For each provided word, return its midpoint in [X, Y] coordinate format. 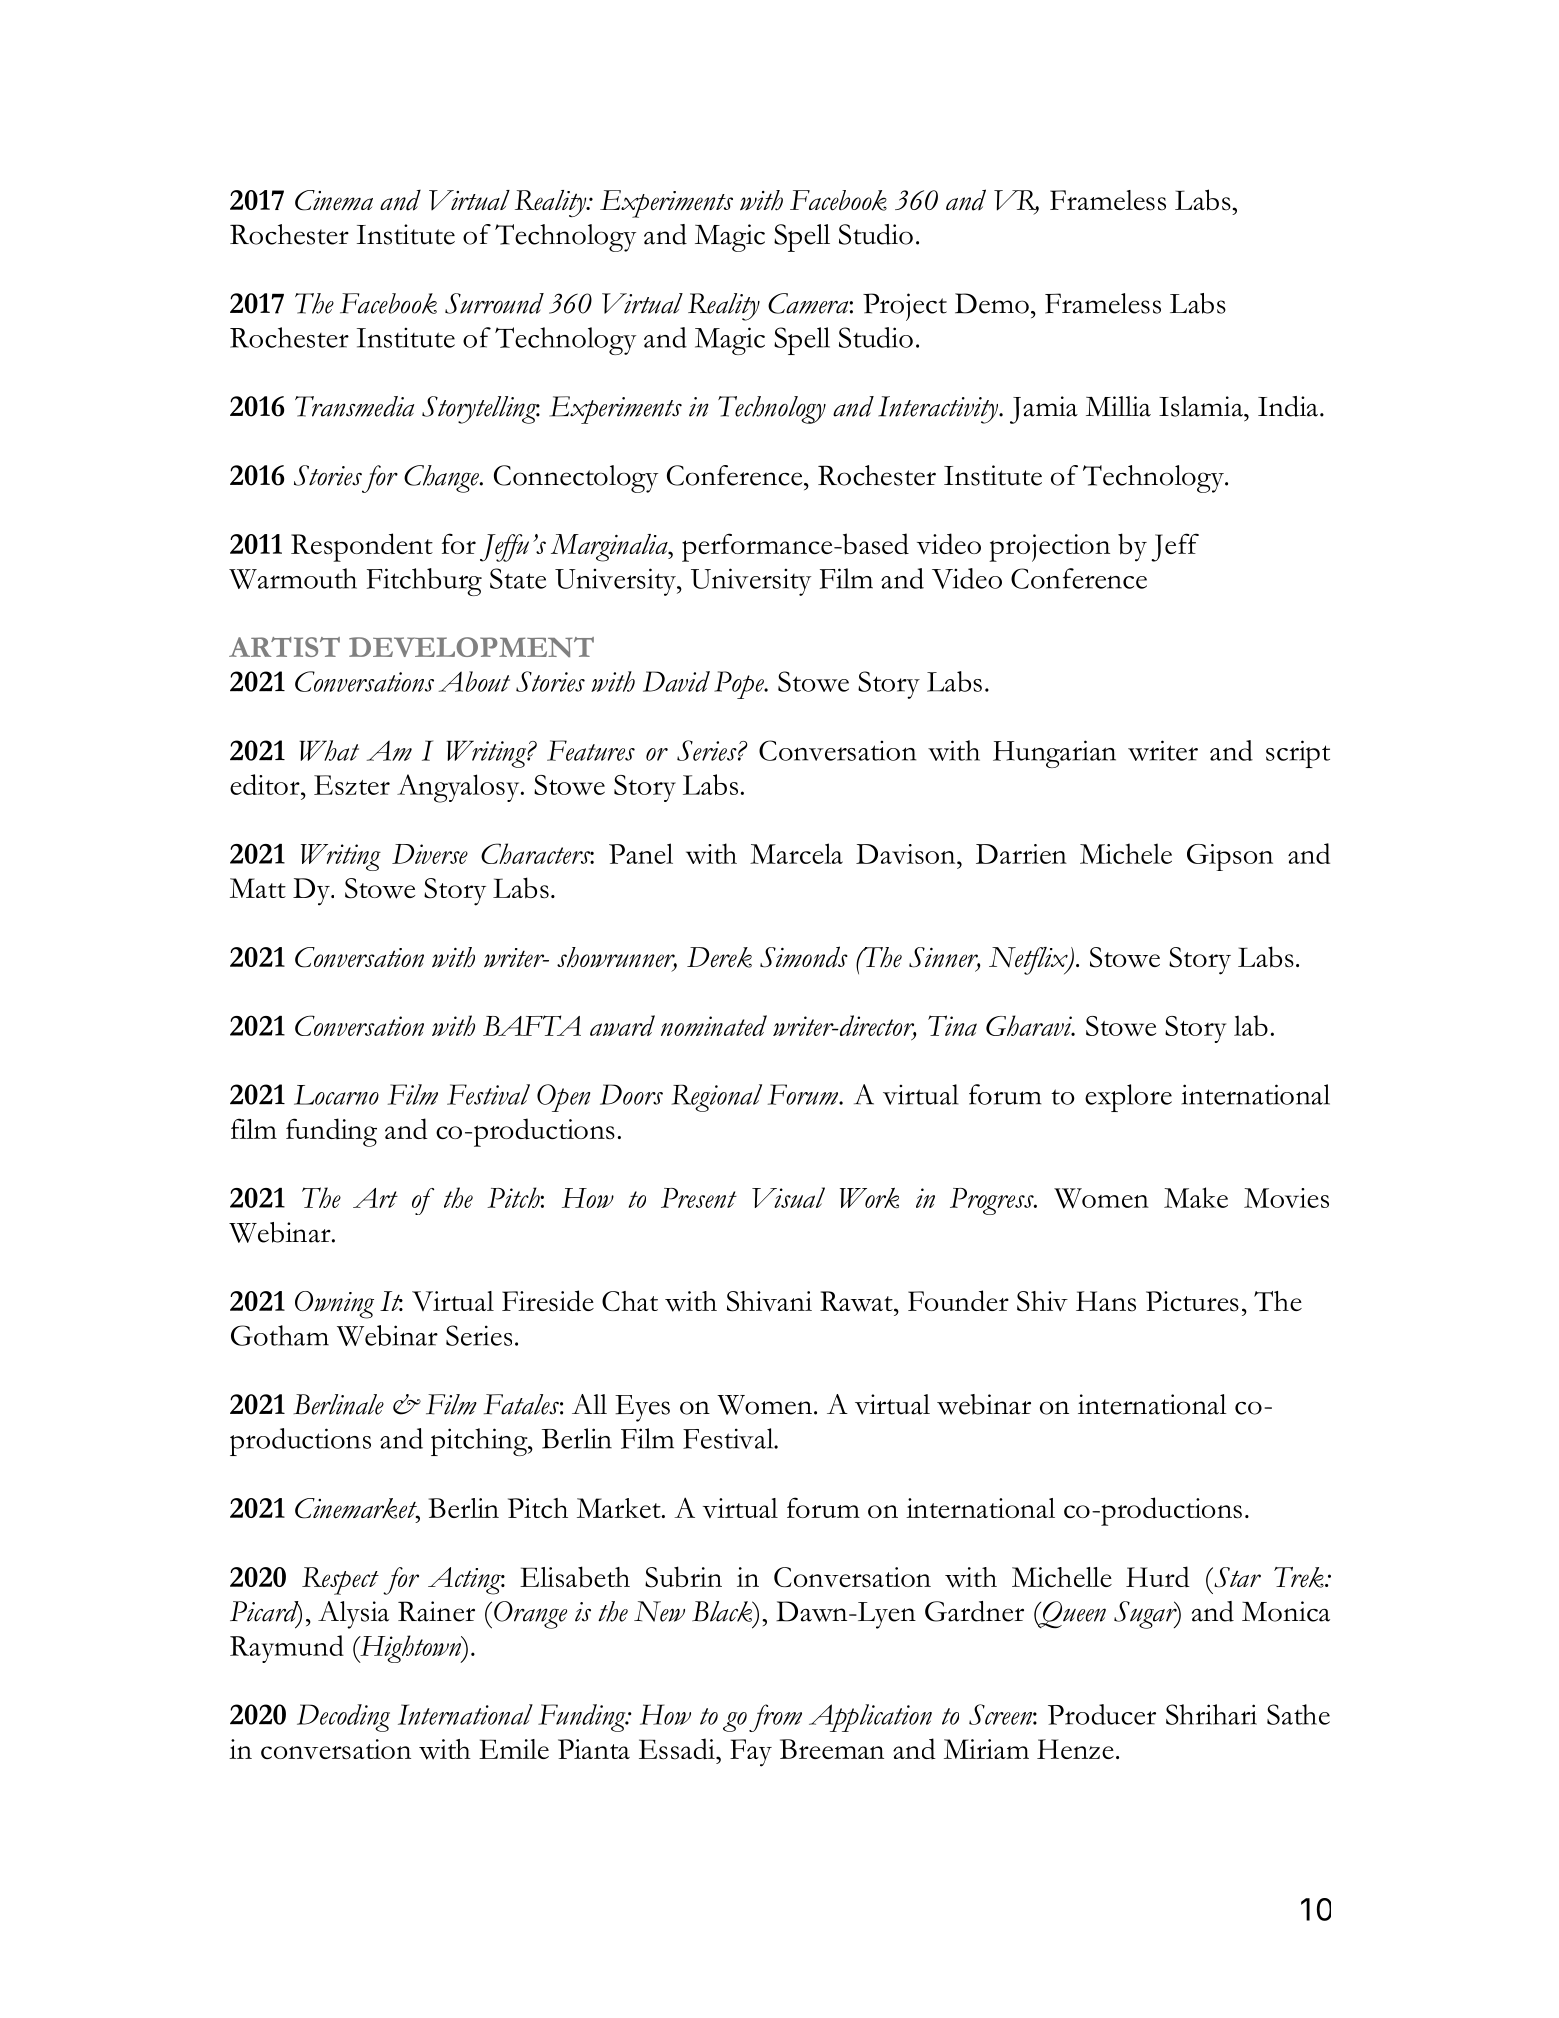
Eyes [642, 1408]
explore [1128, 1098]
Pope [740, 685]
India [1288, 406]
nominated [714, 1025]
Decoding [343, 1718]
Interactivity [939, 410]
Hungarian [1054, 754]
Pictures [1192, 1301]
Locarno [336, 1095]
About [474, 681]
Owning [334, 1305]
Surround [494, 303]
